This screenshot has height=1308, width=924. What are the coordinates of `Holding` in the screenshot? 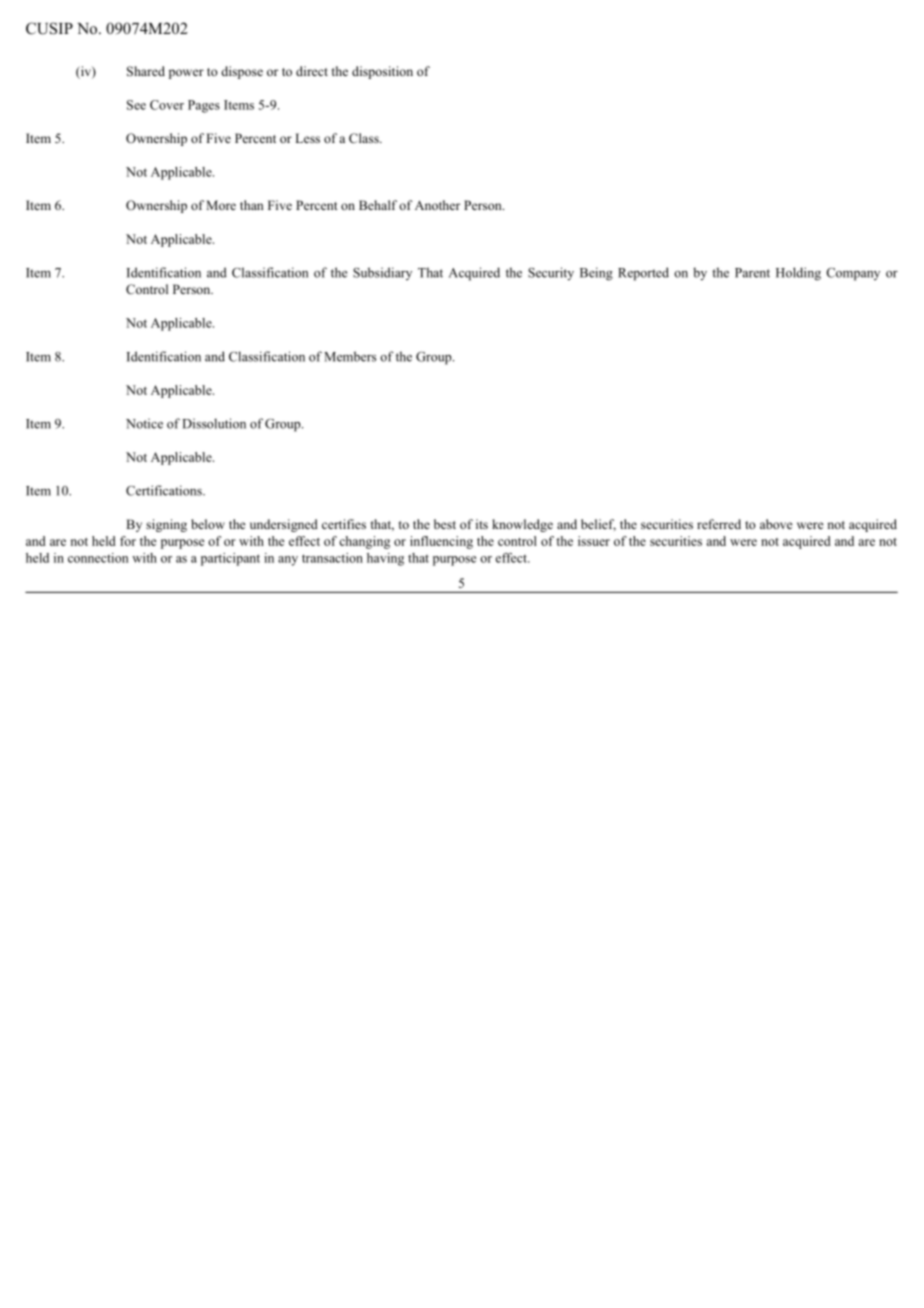 It's located at (798, 274).
